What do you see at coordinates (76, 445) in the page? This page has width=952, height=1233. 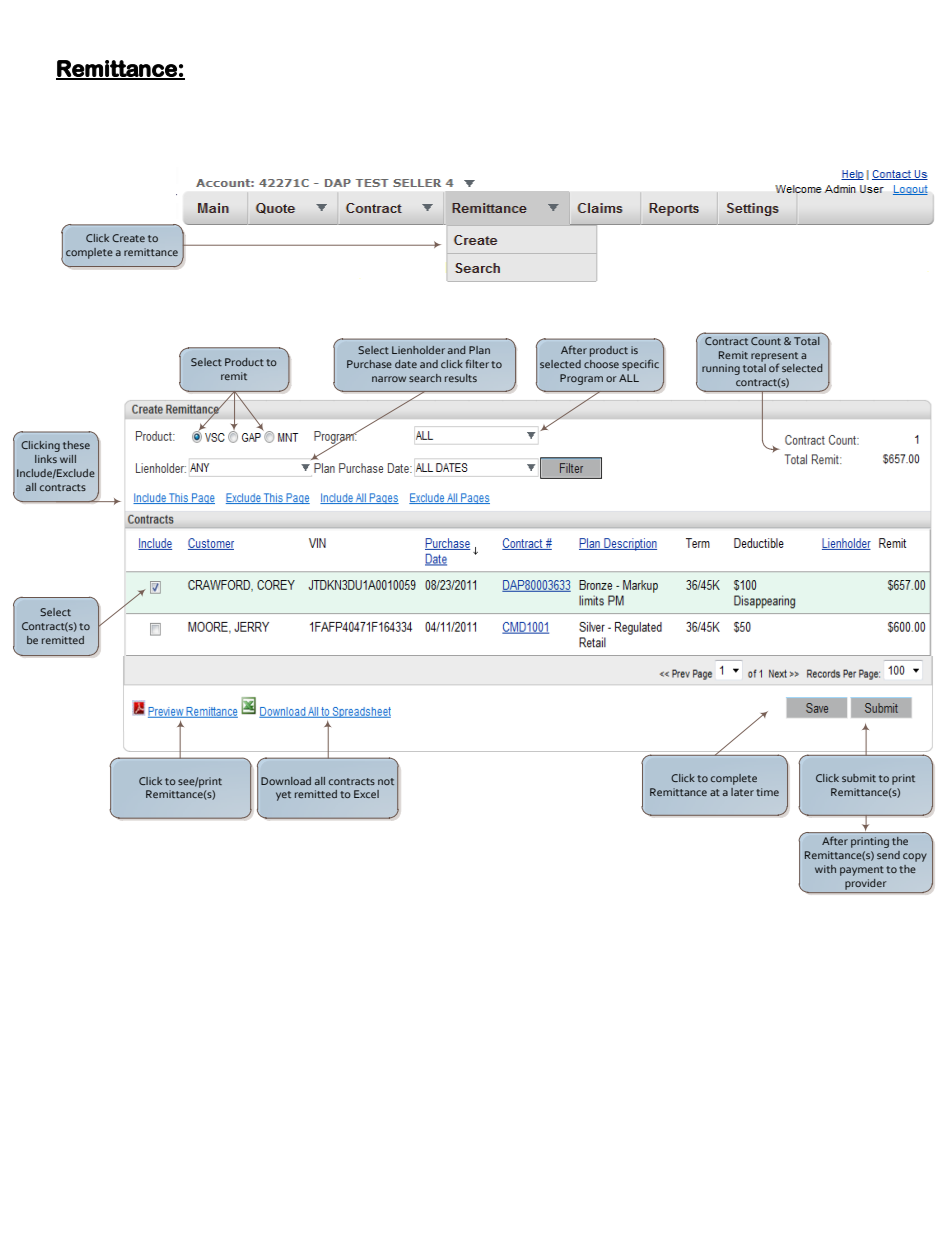 I see `these` at bounding box center [76, 445].
